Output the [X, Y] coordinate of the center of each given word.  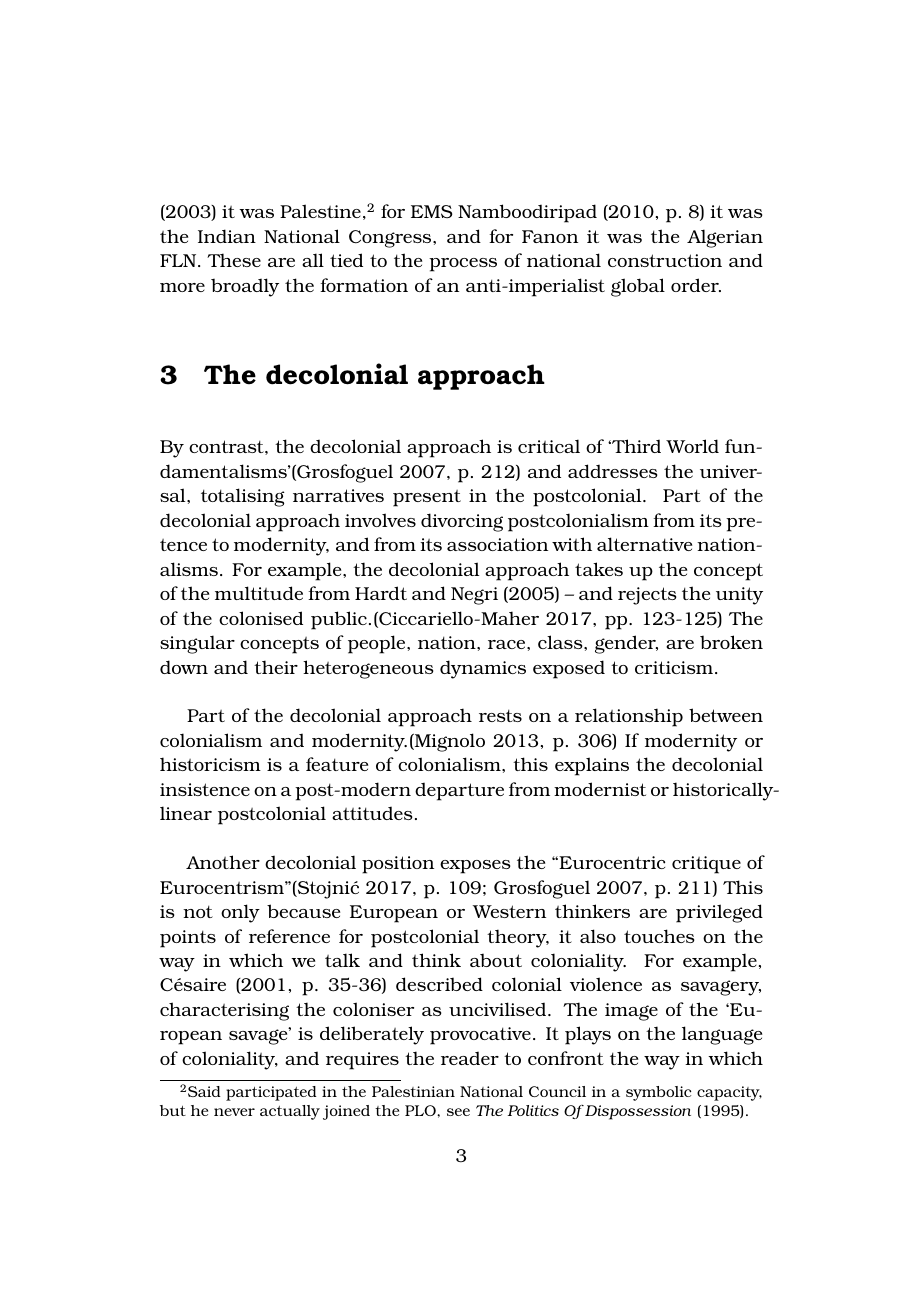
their [276, 667]
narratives [338, 495]
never [234, 1112]
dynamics [483, 669]
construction [665, 260]
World [692, 446]
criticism [675, 667]
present [427, 498]
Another [223, 862]
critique [706, 865]
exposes [475, 867]
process [463, 265]
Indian [227, 236]
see [458, 1112]
